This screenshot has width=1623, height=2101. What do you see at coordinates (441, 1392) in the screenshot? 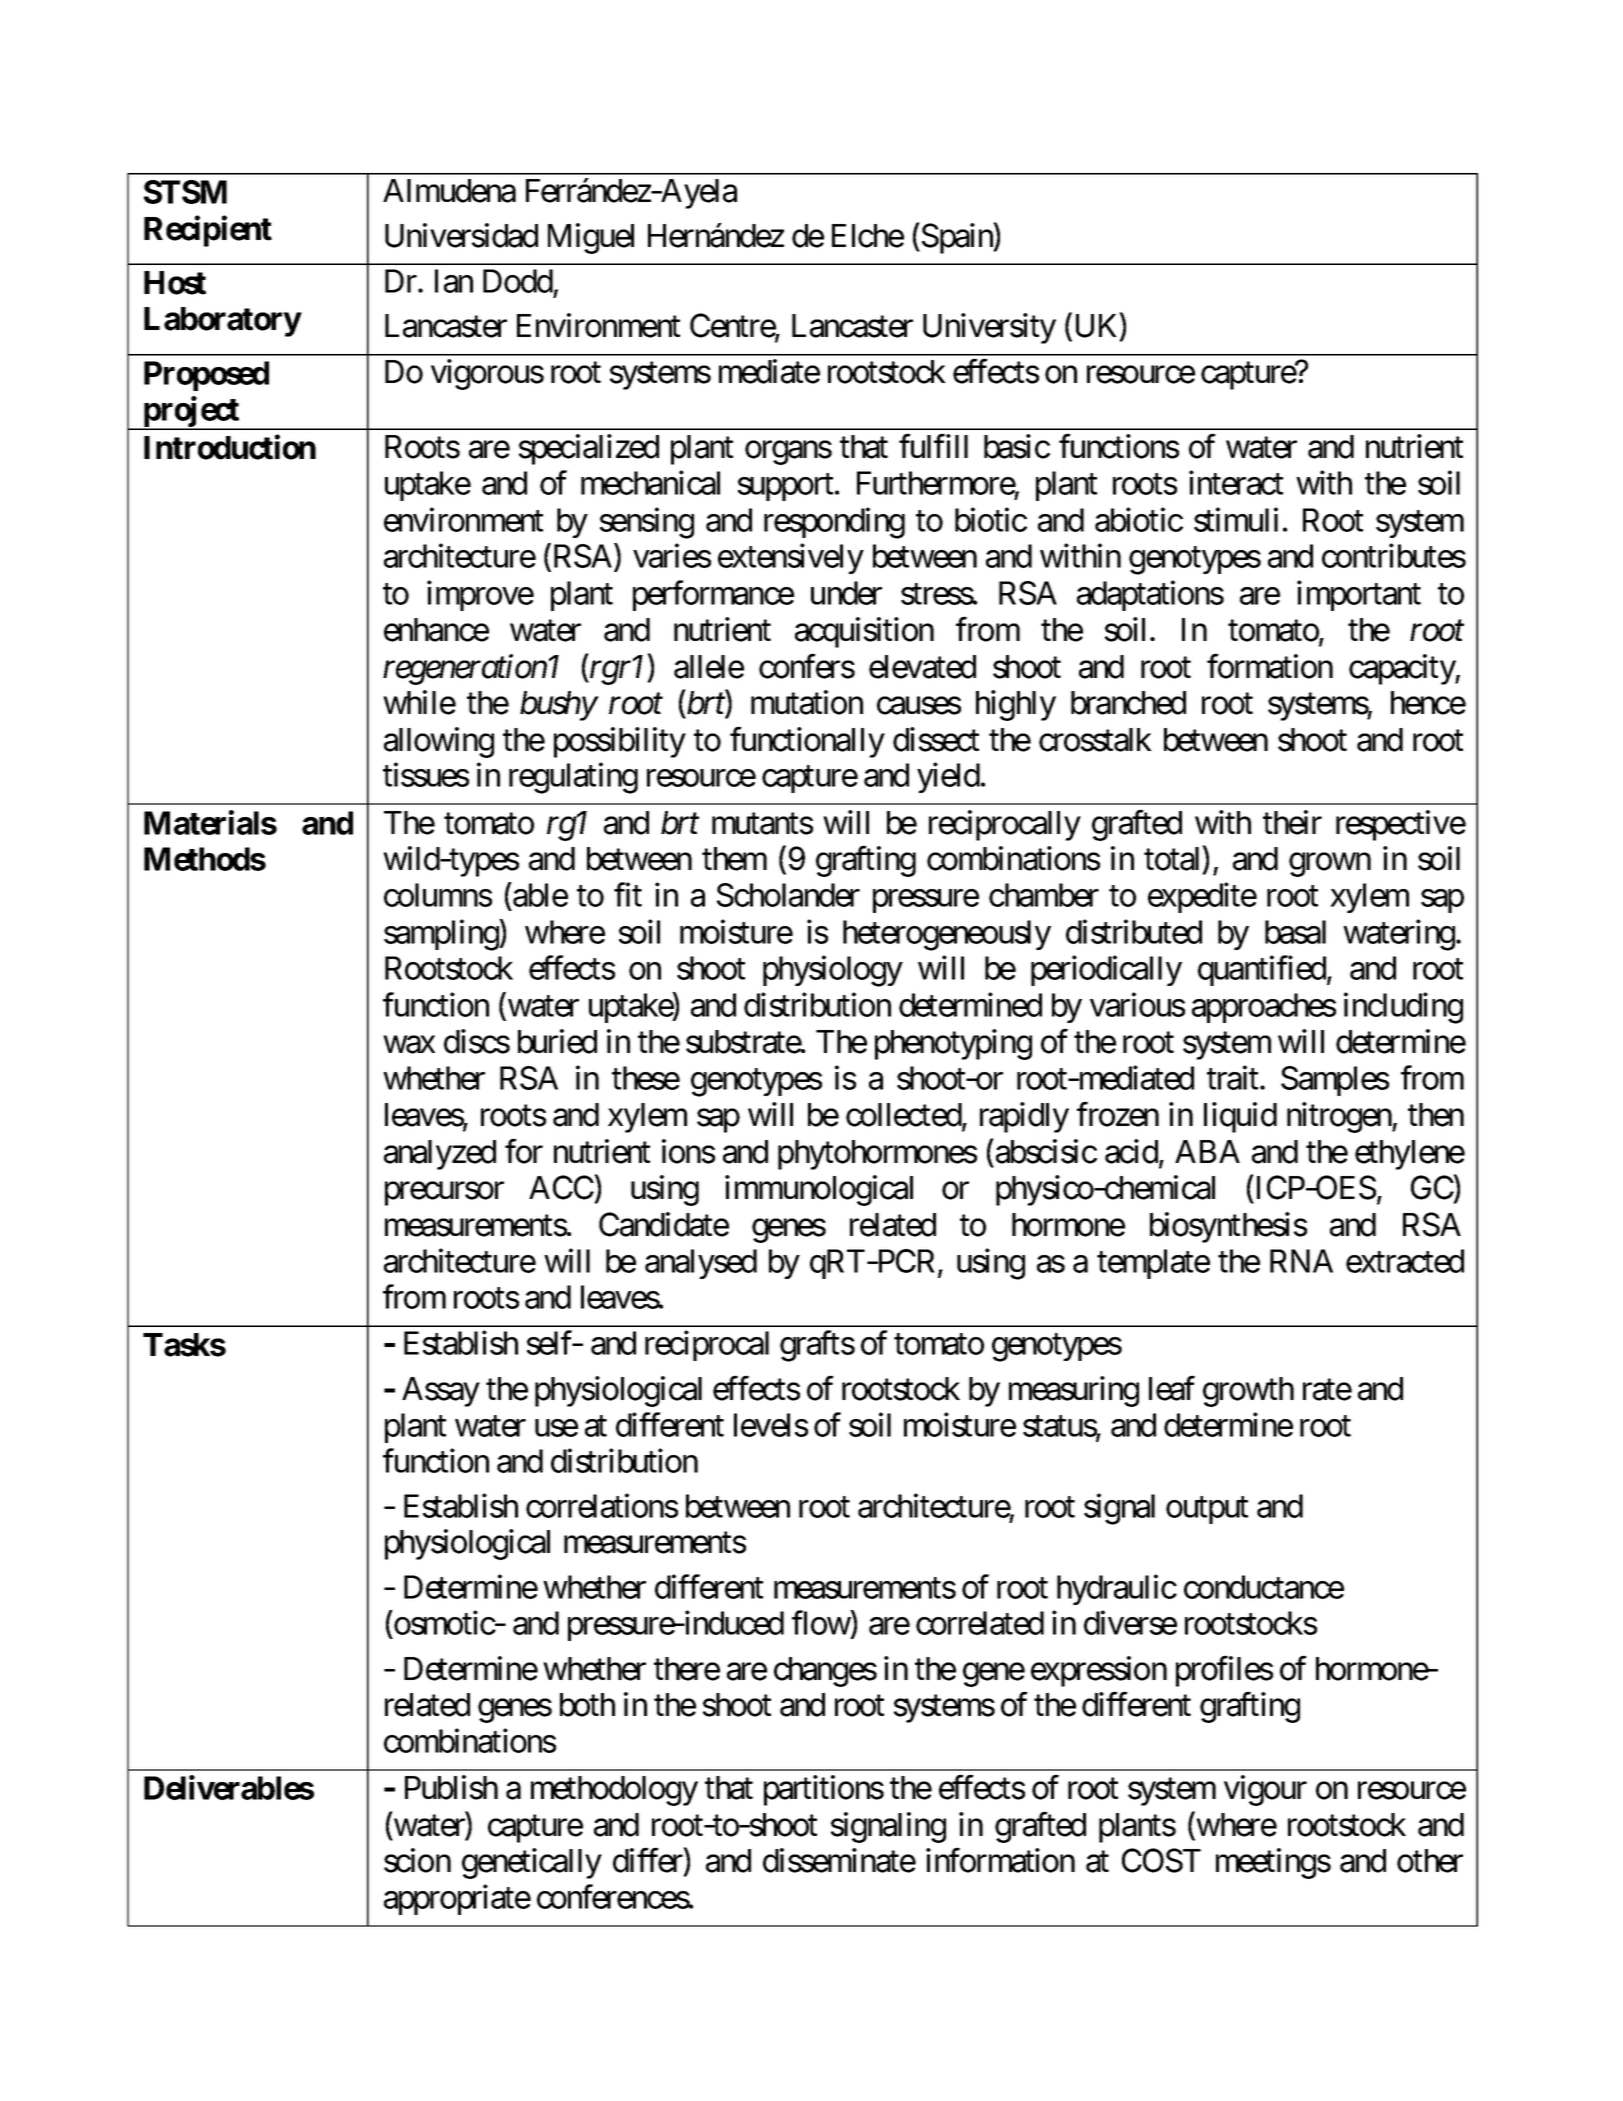
I see `Assay` at bounding box center [441, 1392].
